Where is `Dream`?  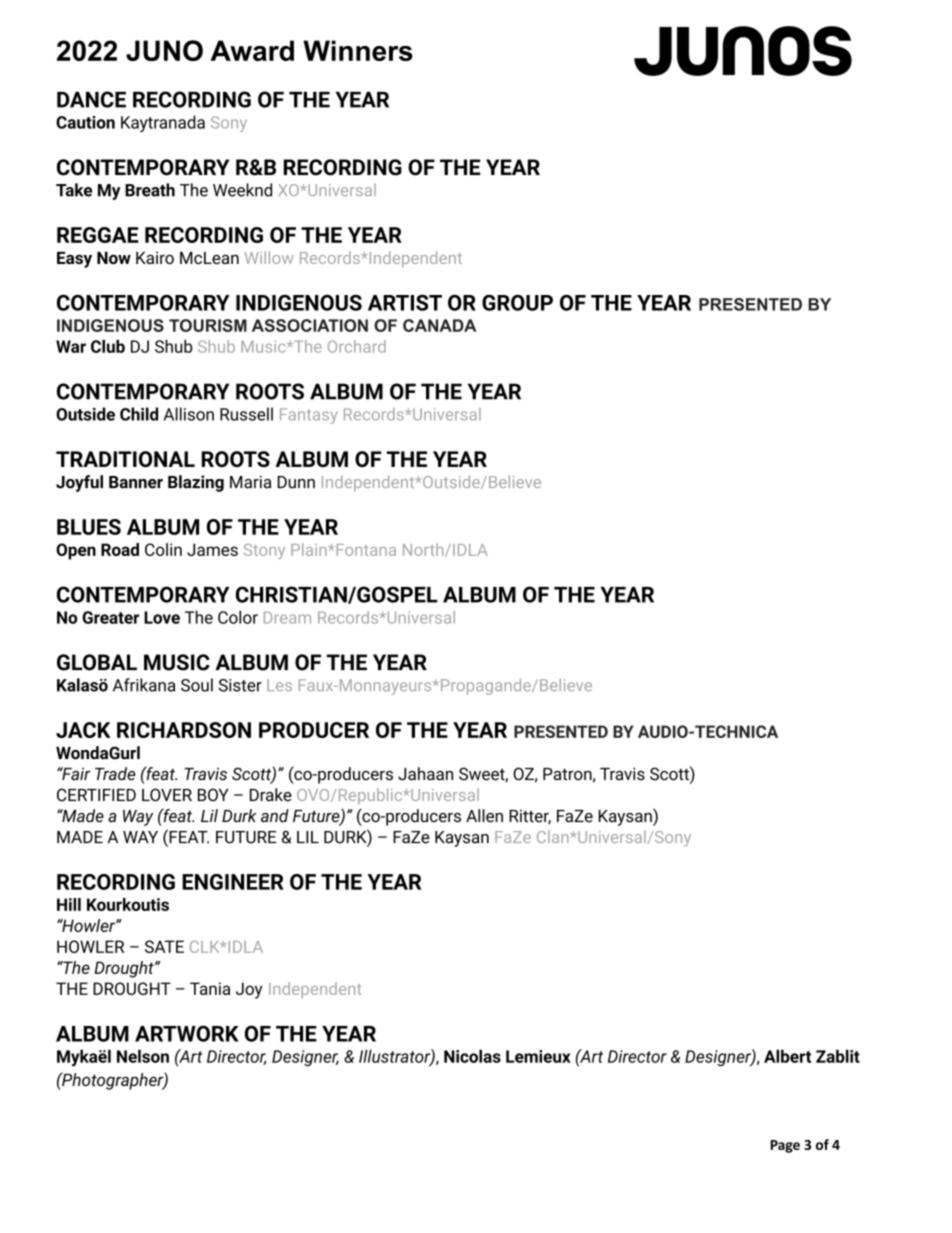
Dream is located at coordinates (287, 617).
